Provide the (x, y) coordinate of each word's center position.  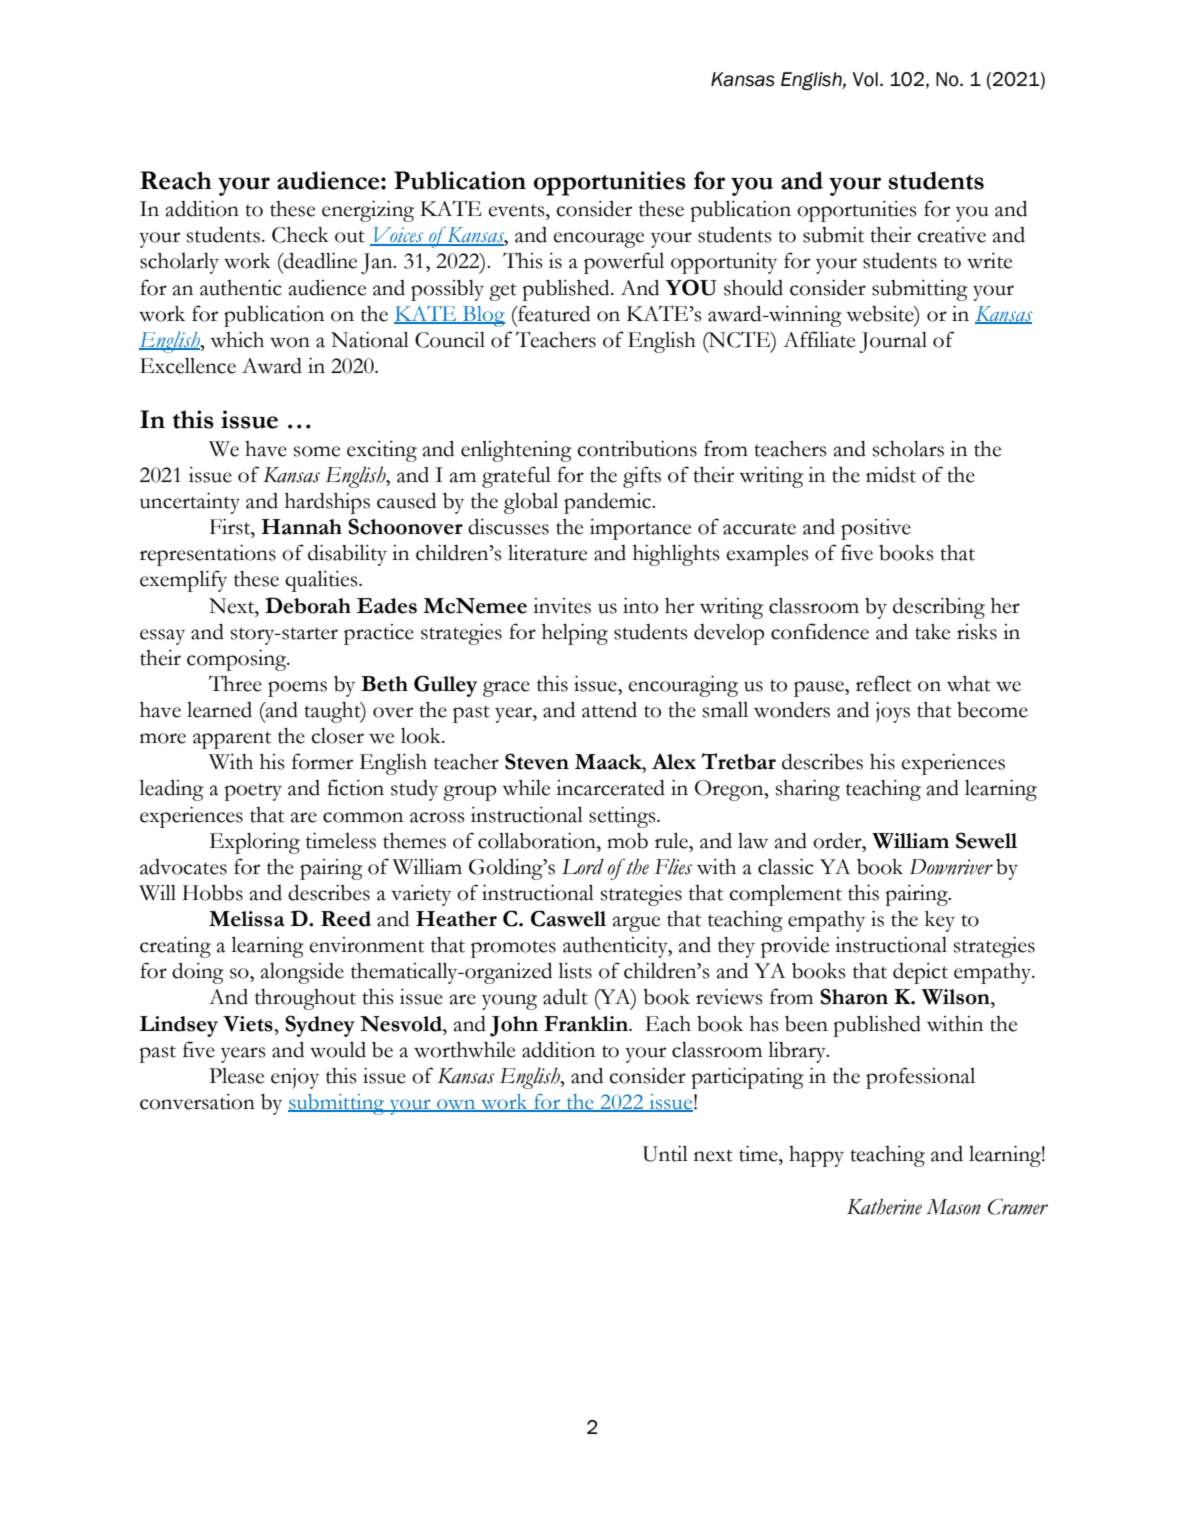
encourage (598, 240)
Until (665, 1154)
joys (893, 712)
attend (609, 710)
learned (219, 710)
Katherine (884, 1206)
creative (951, 235)
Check (300, 235)
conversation (197, 1102)
